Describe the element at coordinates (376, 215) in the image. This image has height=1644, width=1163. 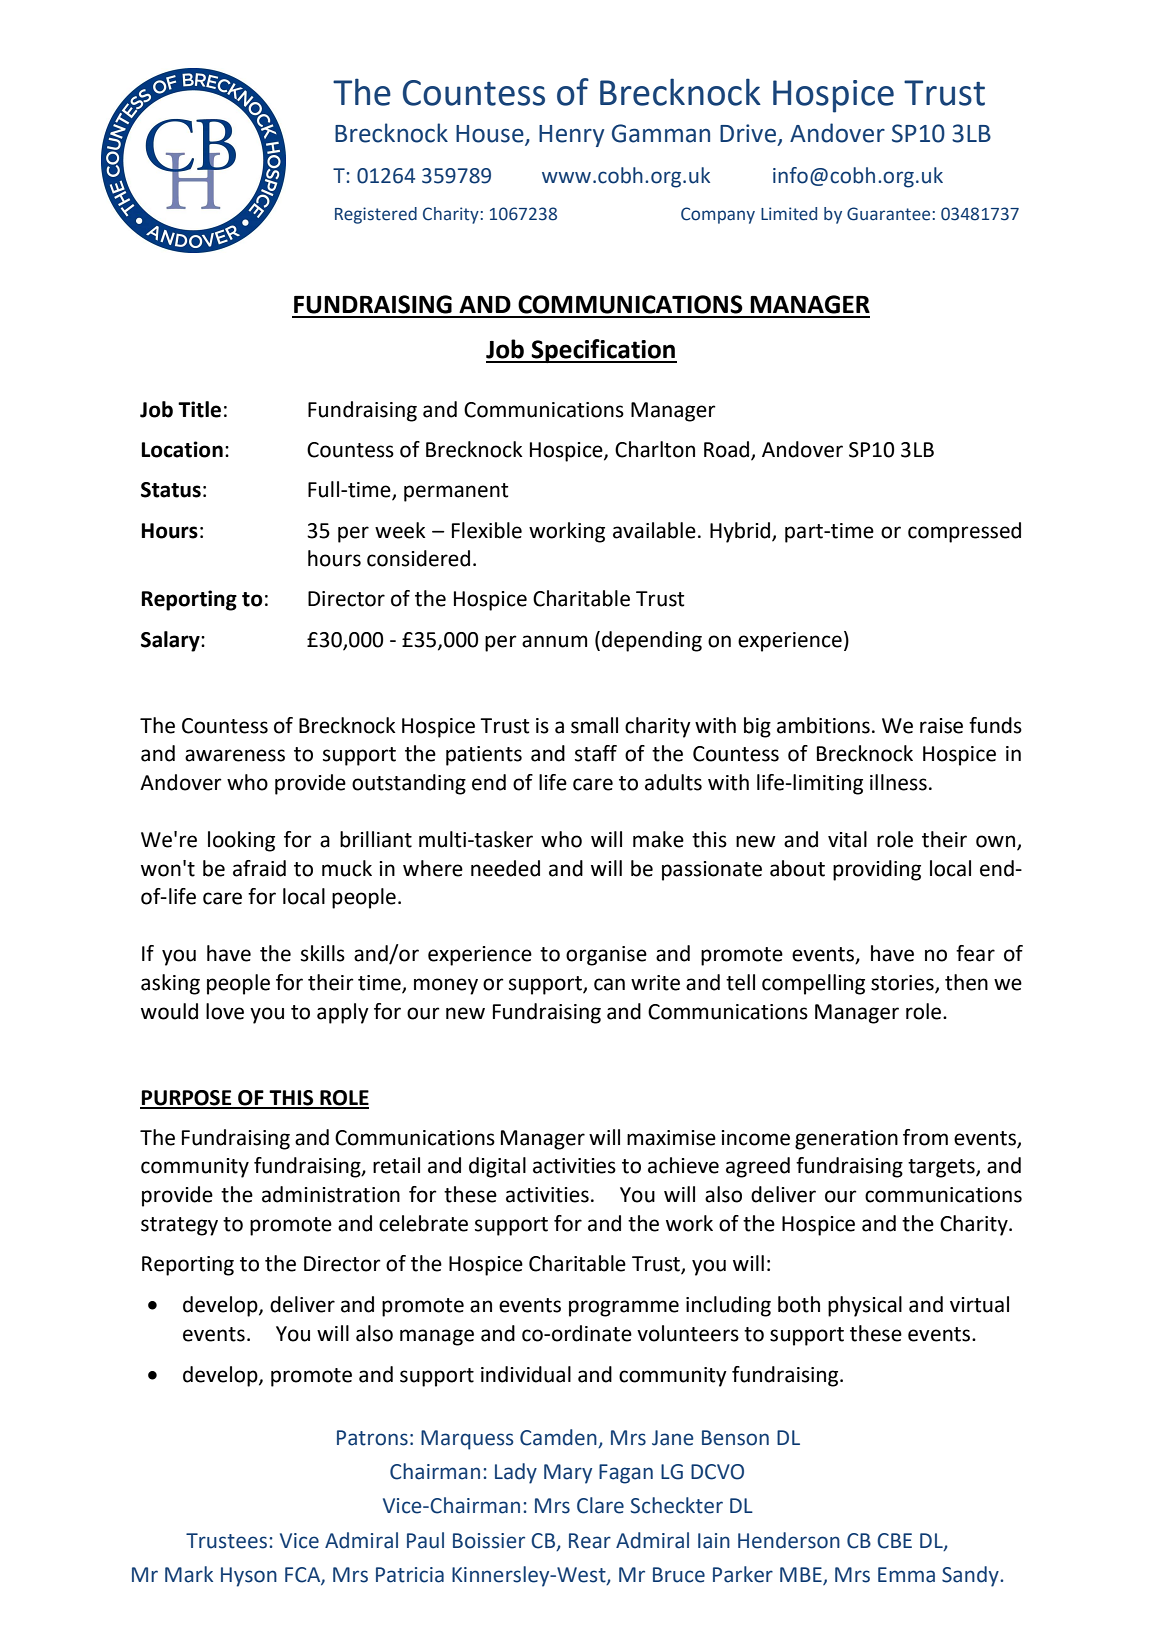
I see `Registered` at that location.
